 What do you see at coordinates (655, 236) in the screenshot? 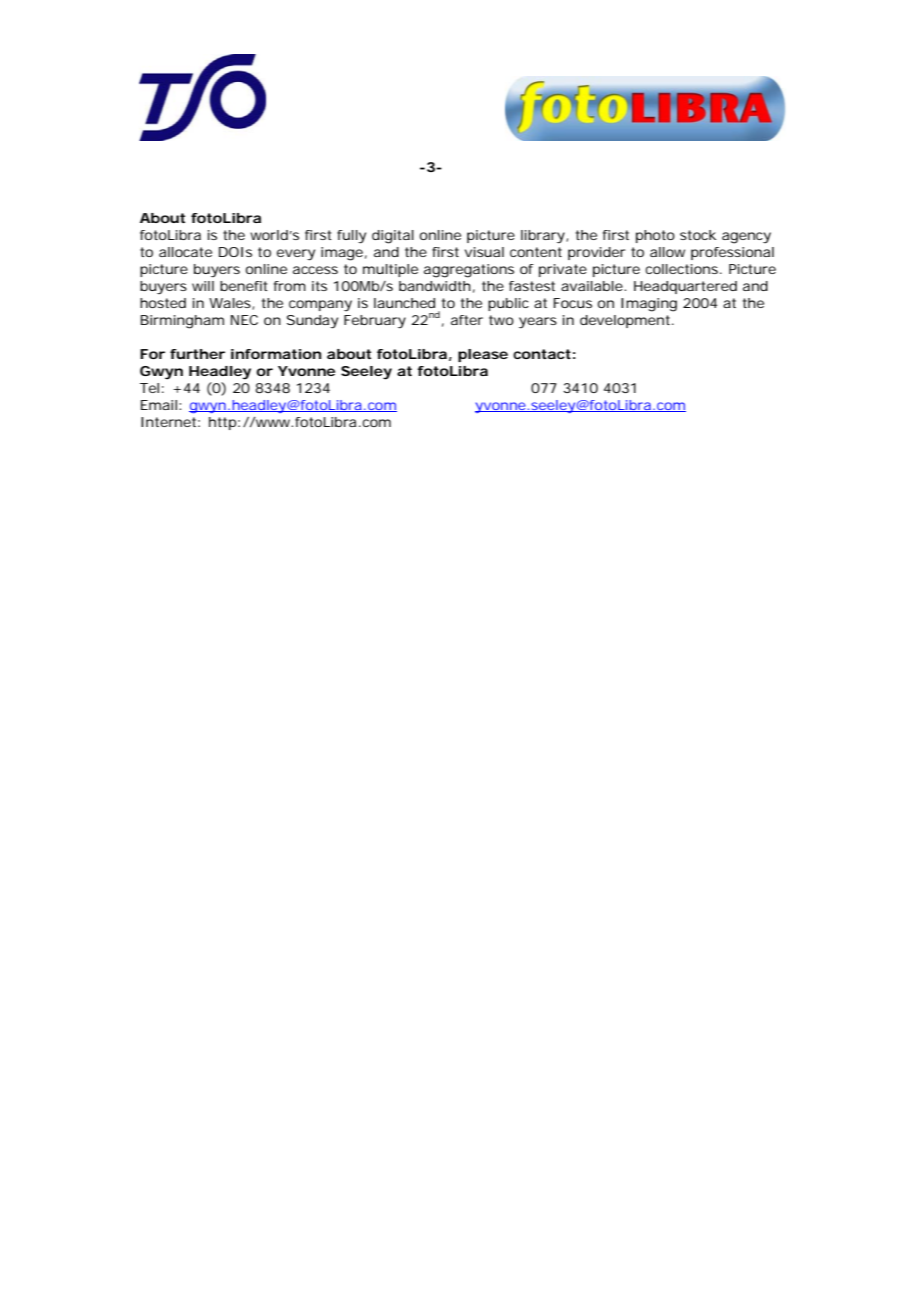
I see `photo` at bounding box center [655, 236].
